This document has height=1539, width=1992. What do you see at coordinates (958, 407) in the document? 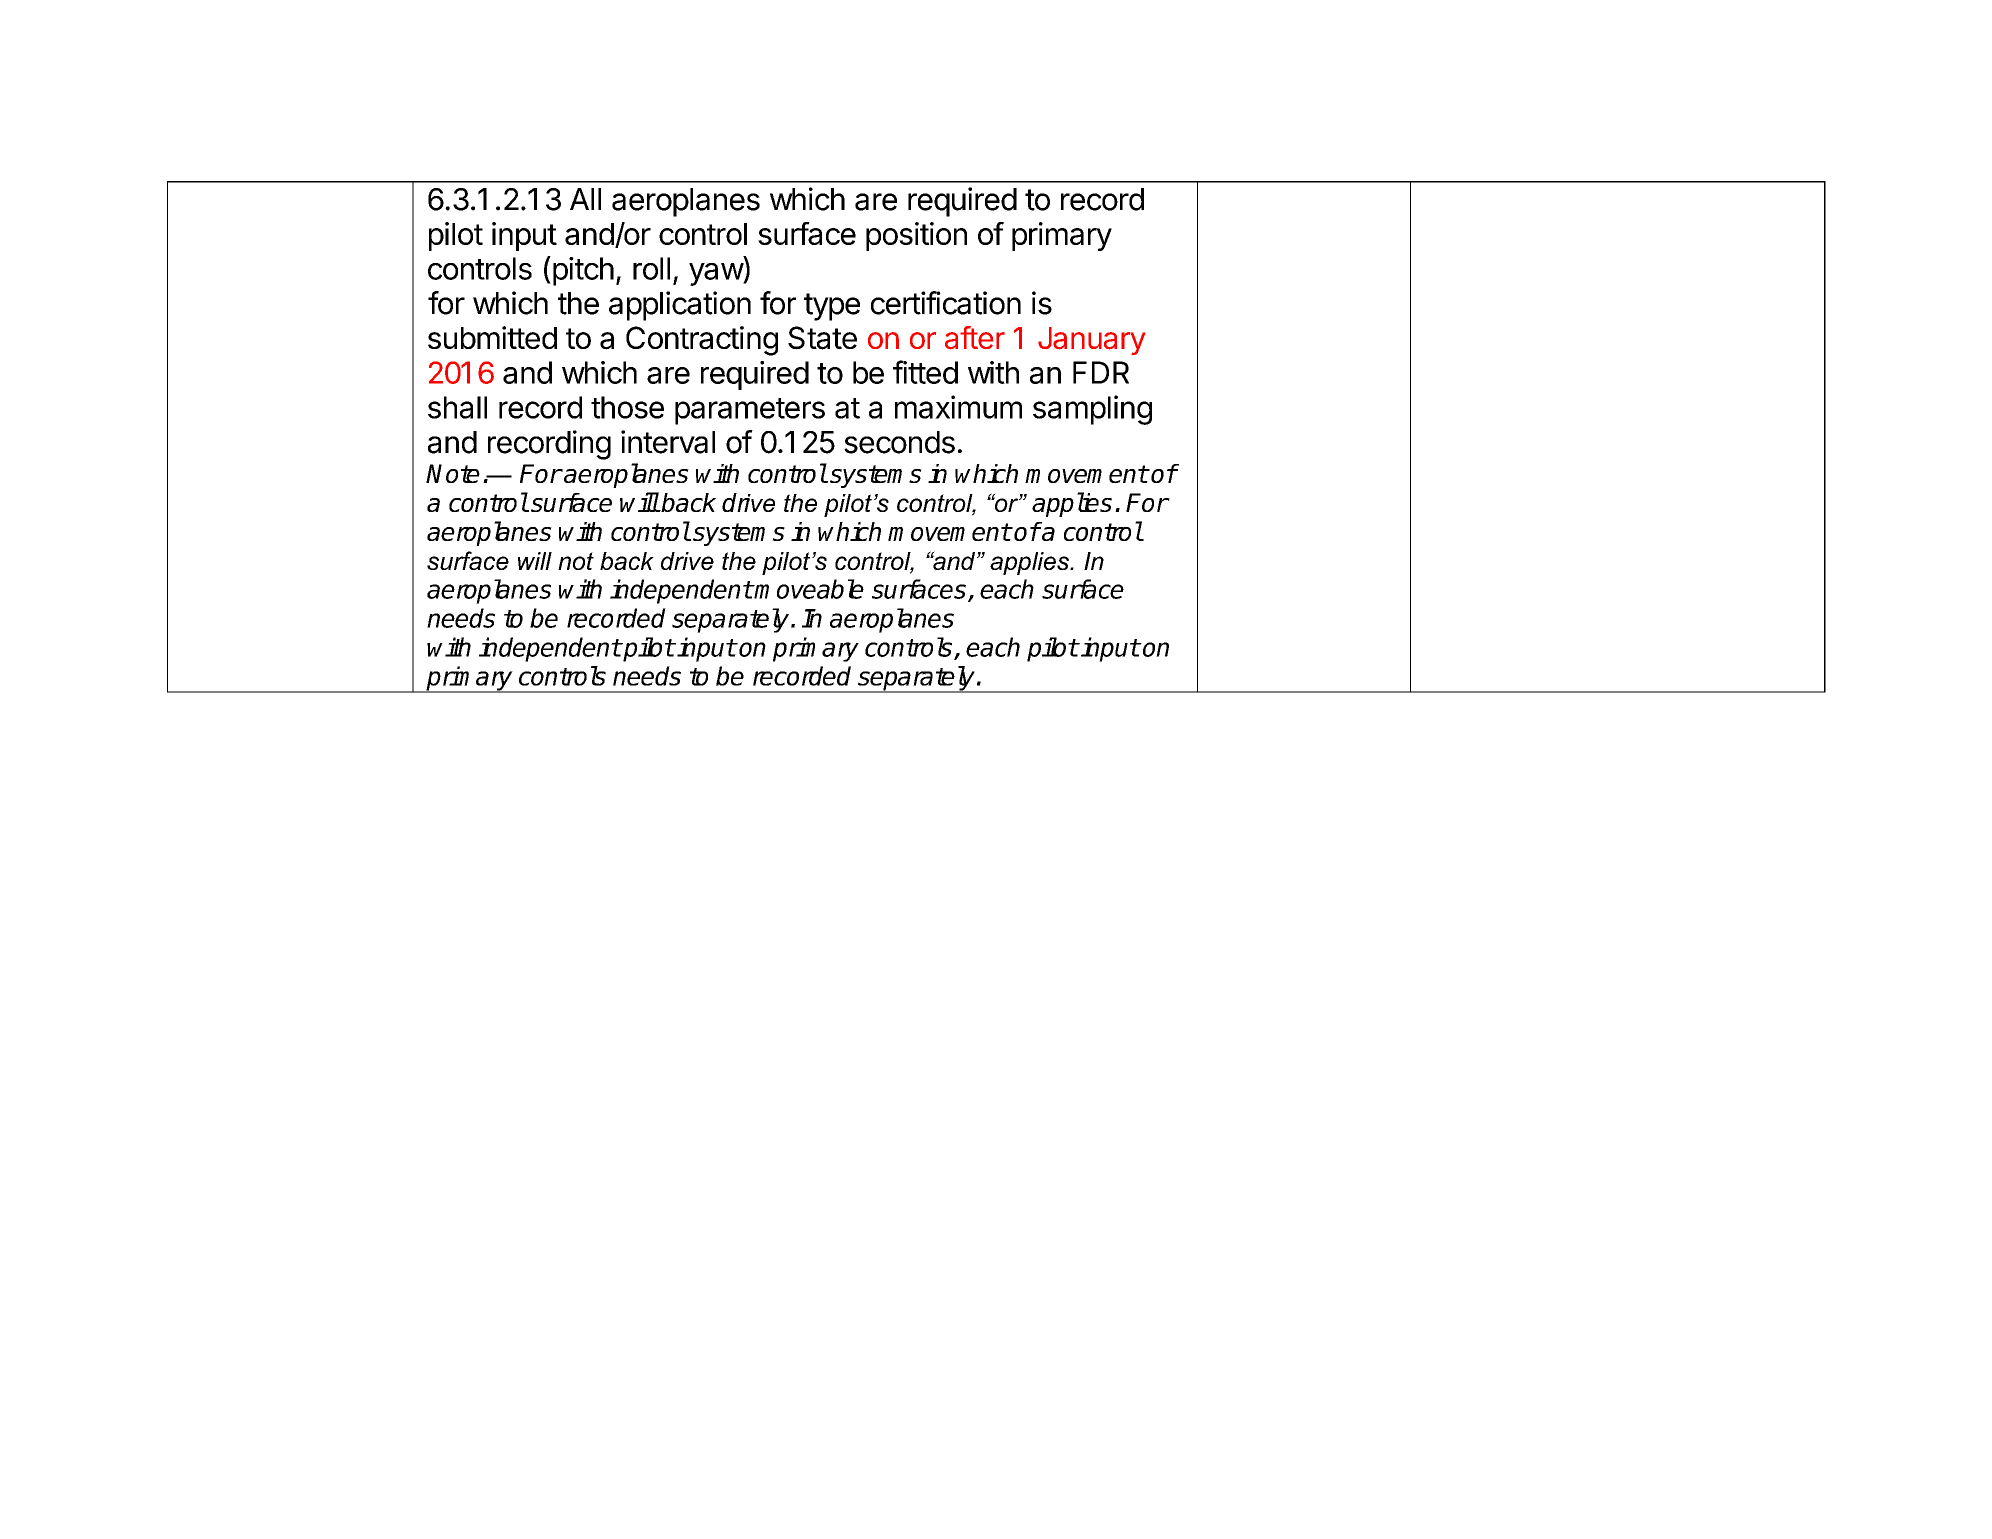
I see `maximum` at bounding box center [958, 407].
